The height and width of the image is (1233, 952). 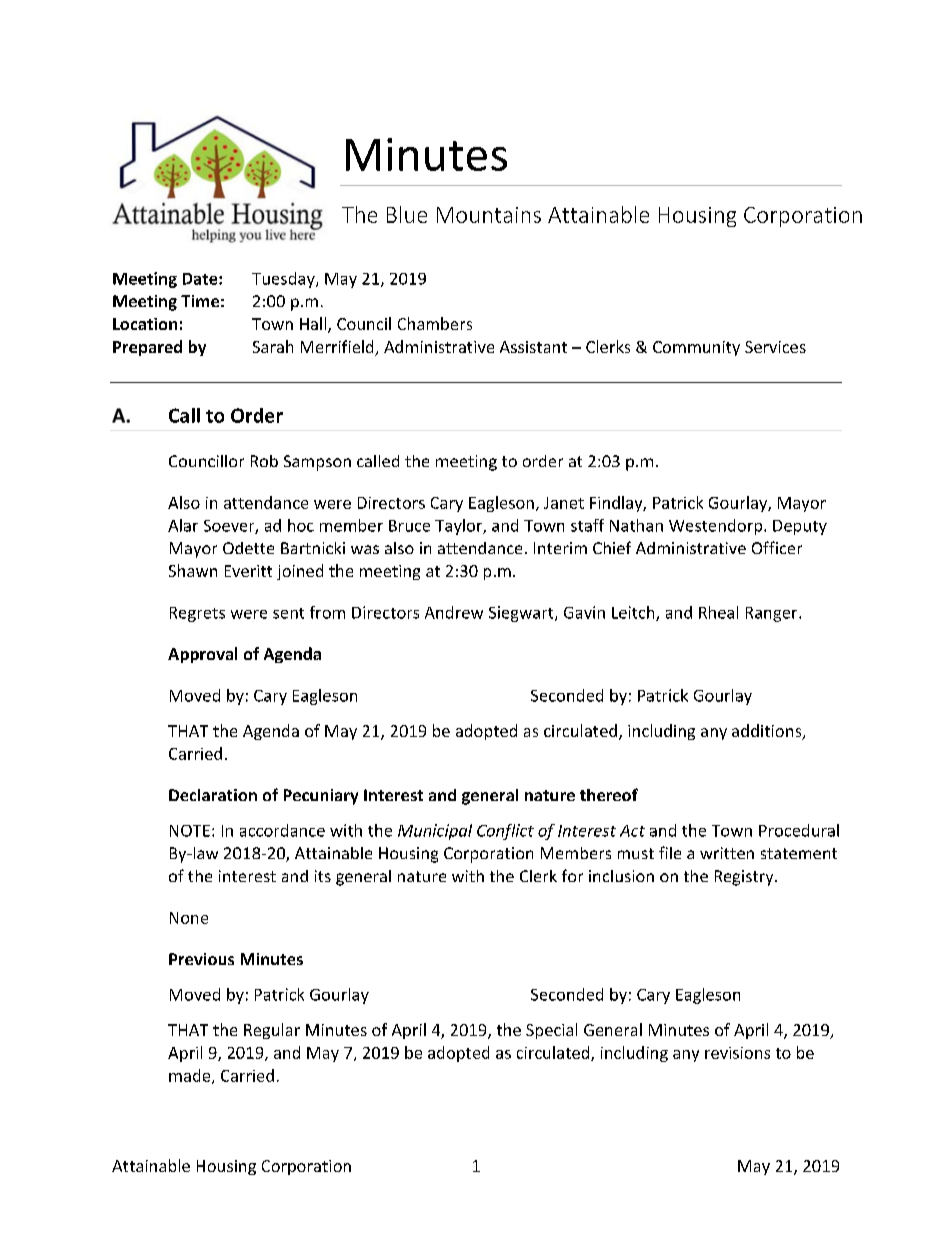 I want to click on Mountains, so click(x=489, y=215).
